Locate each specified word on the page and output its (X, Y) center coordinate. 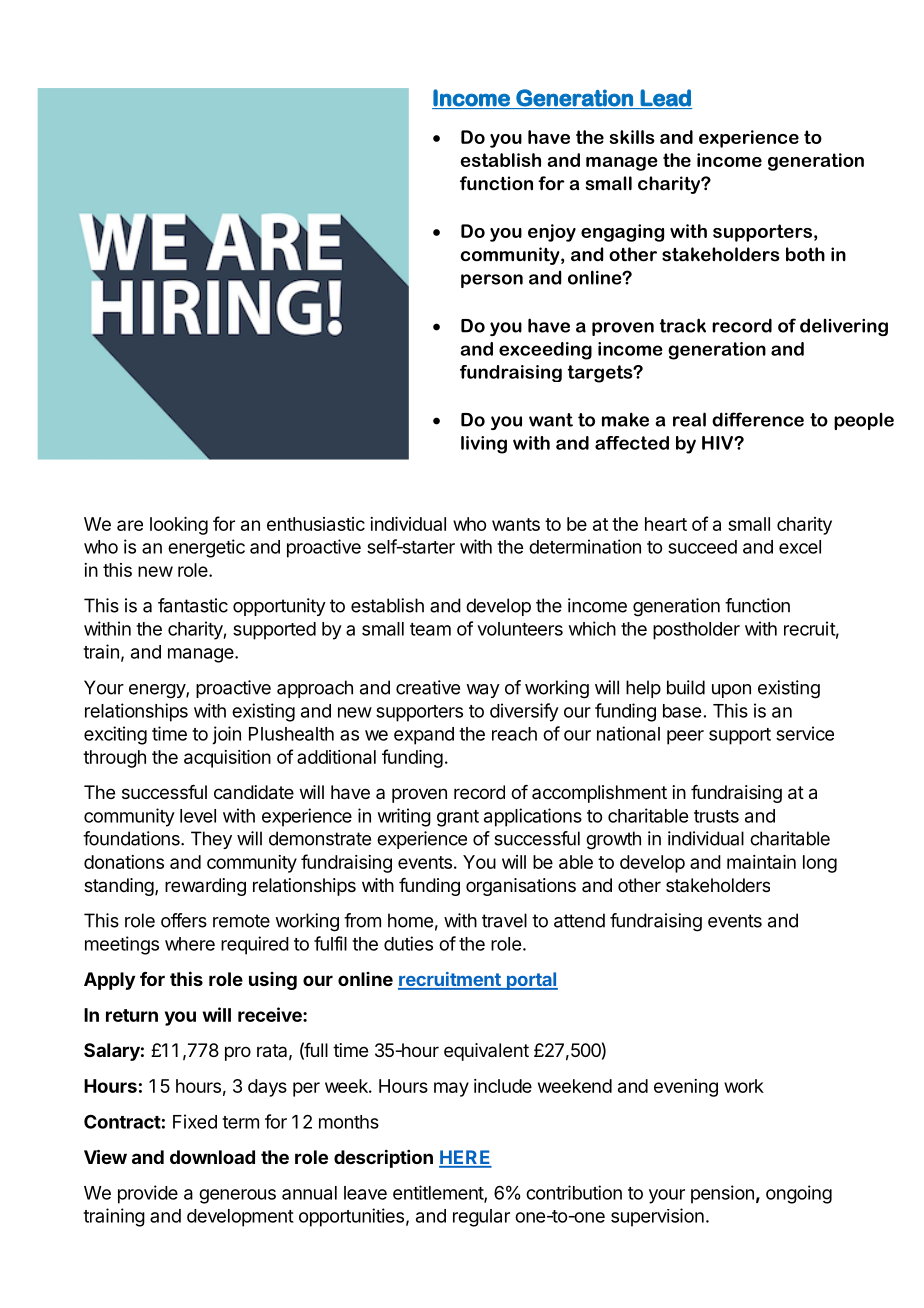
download (212, 1157)
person (492, 281)
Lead (665, 98)
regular (481, 1218)
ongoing (799, 1194)
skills (632, 137)
